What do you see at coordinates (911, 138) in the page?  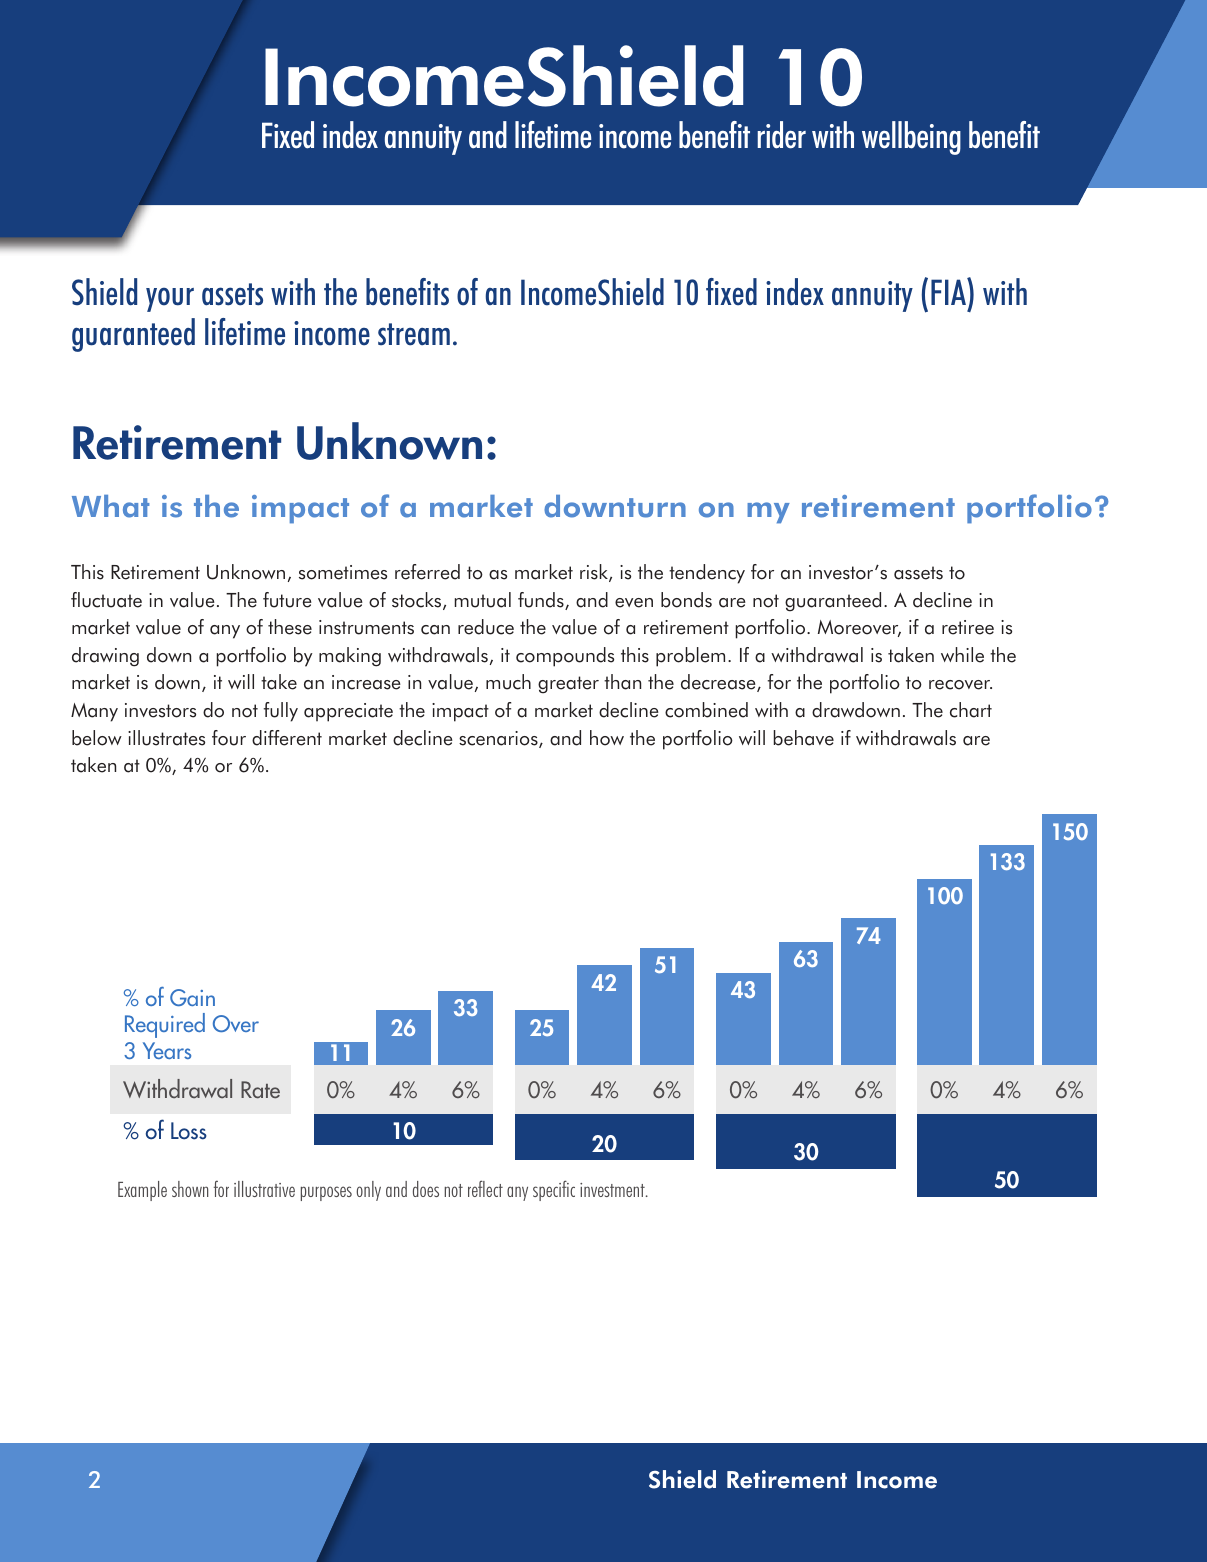 I see `wellbeing` at bounding box center [911, 138].
